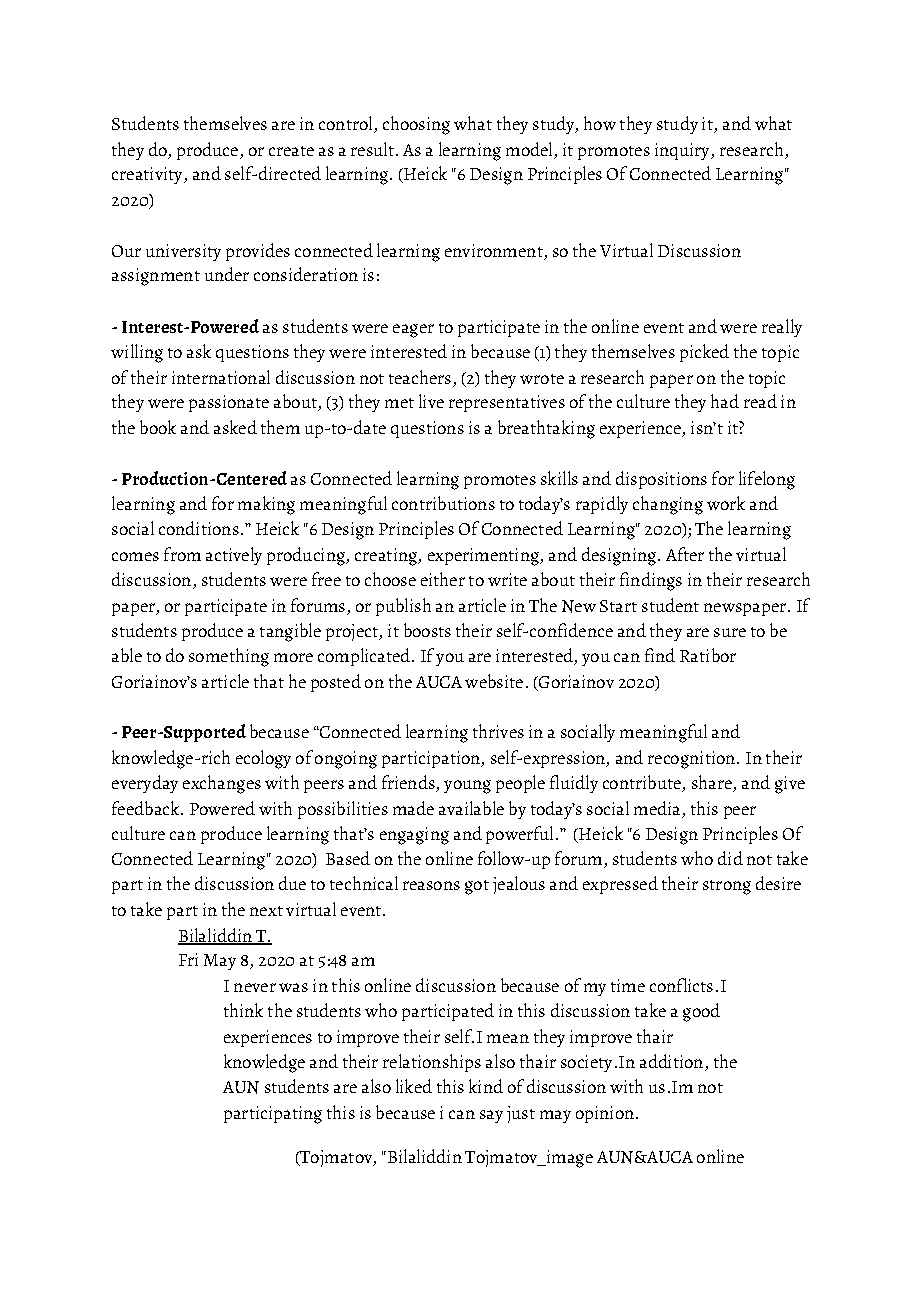  I want to click on choosing, so click(416, 125).
